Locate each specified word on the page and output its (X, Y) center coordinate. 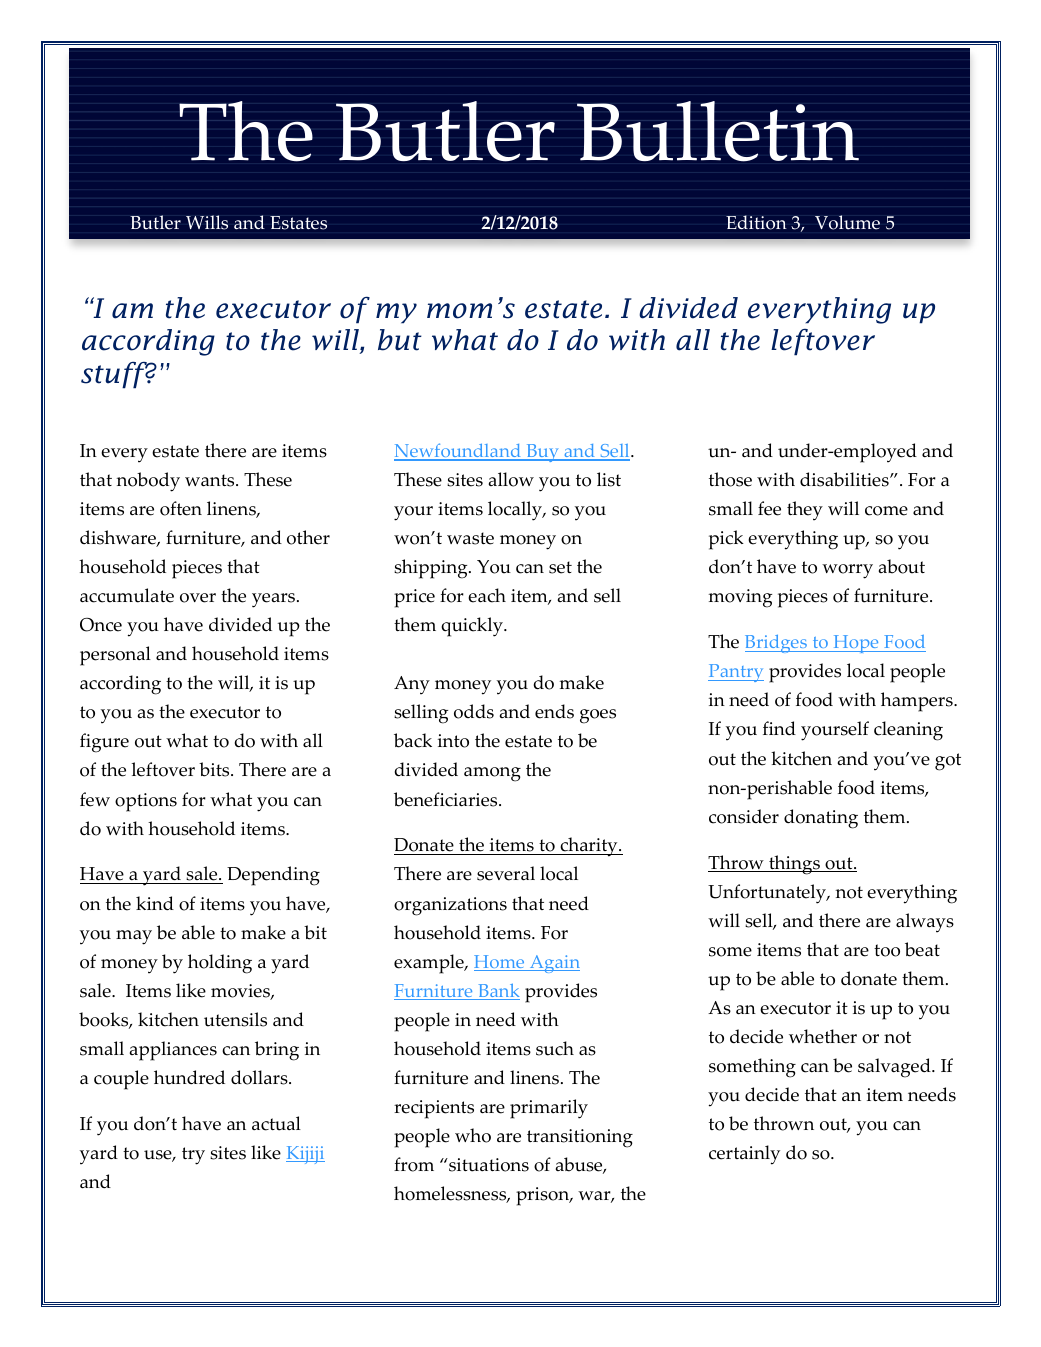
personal (115, 656)
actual (276, 1123)
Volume (847, 222)
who (473, 1135)
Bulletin (718, 131)
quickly (473, 627)
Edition (756, 222)
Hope (856, 644)
